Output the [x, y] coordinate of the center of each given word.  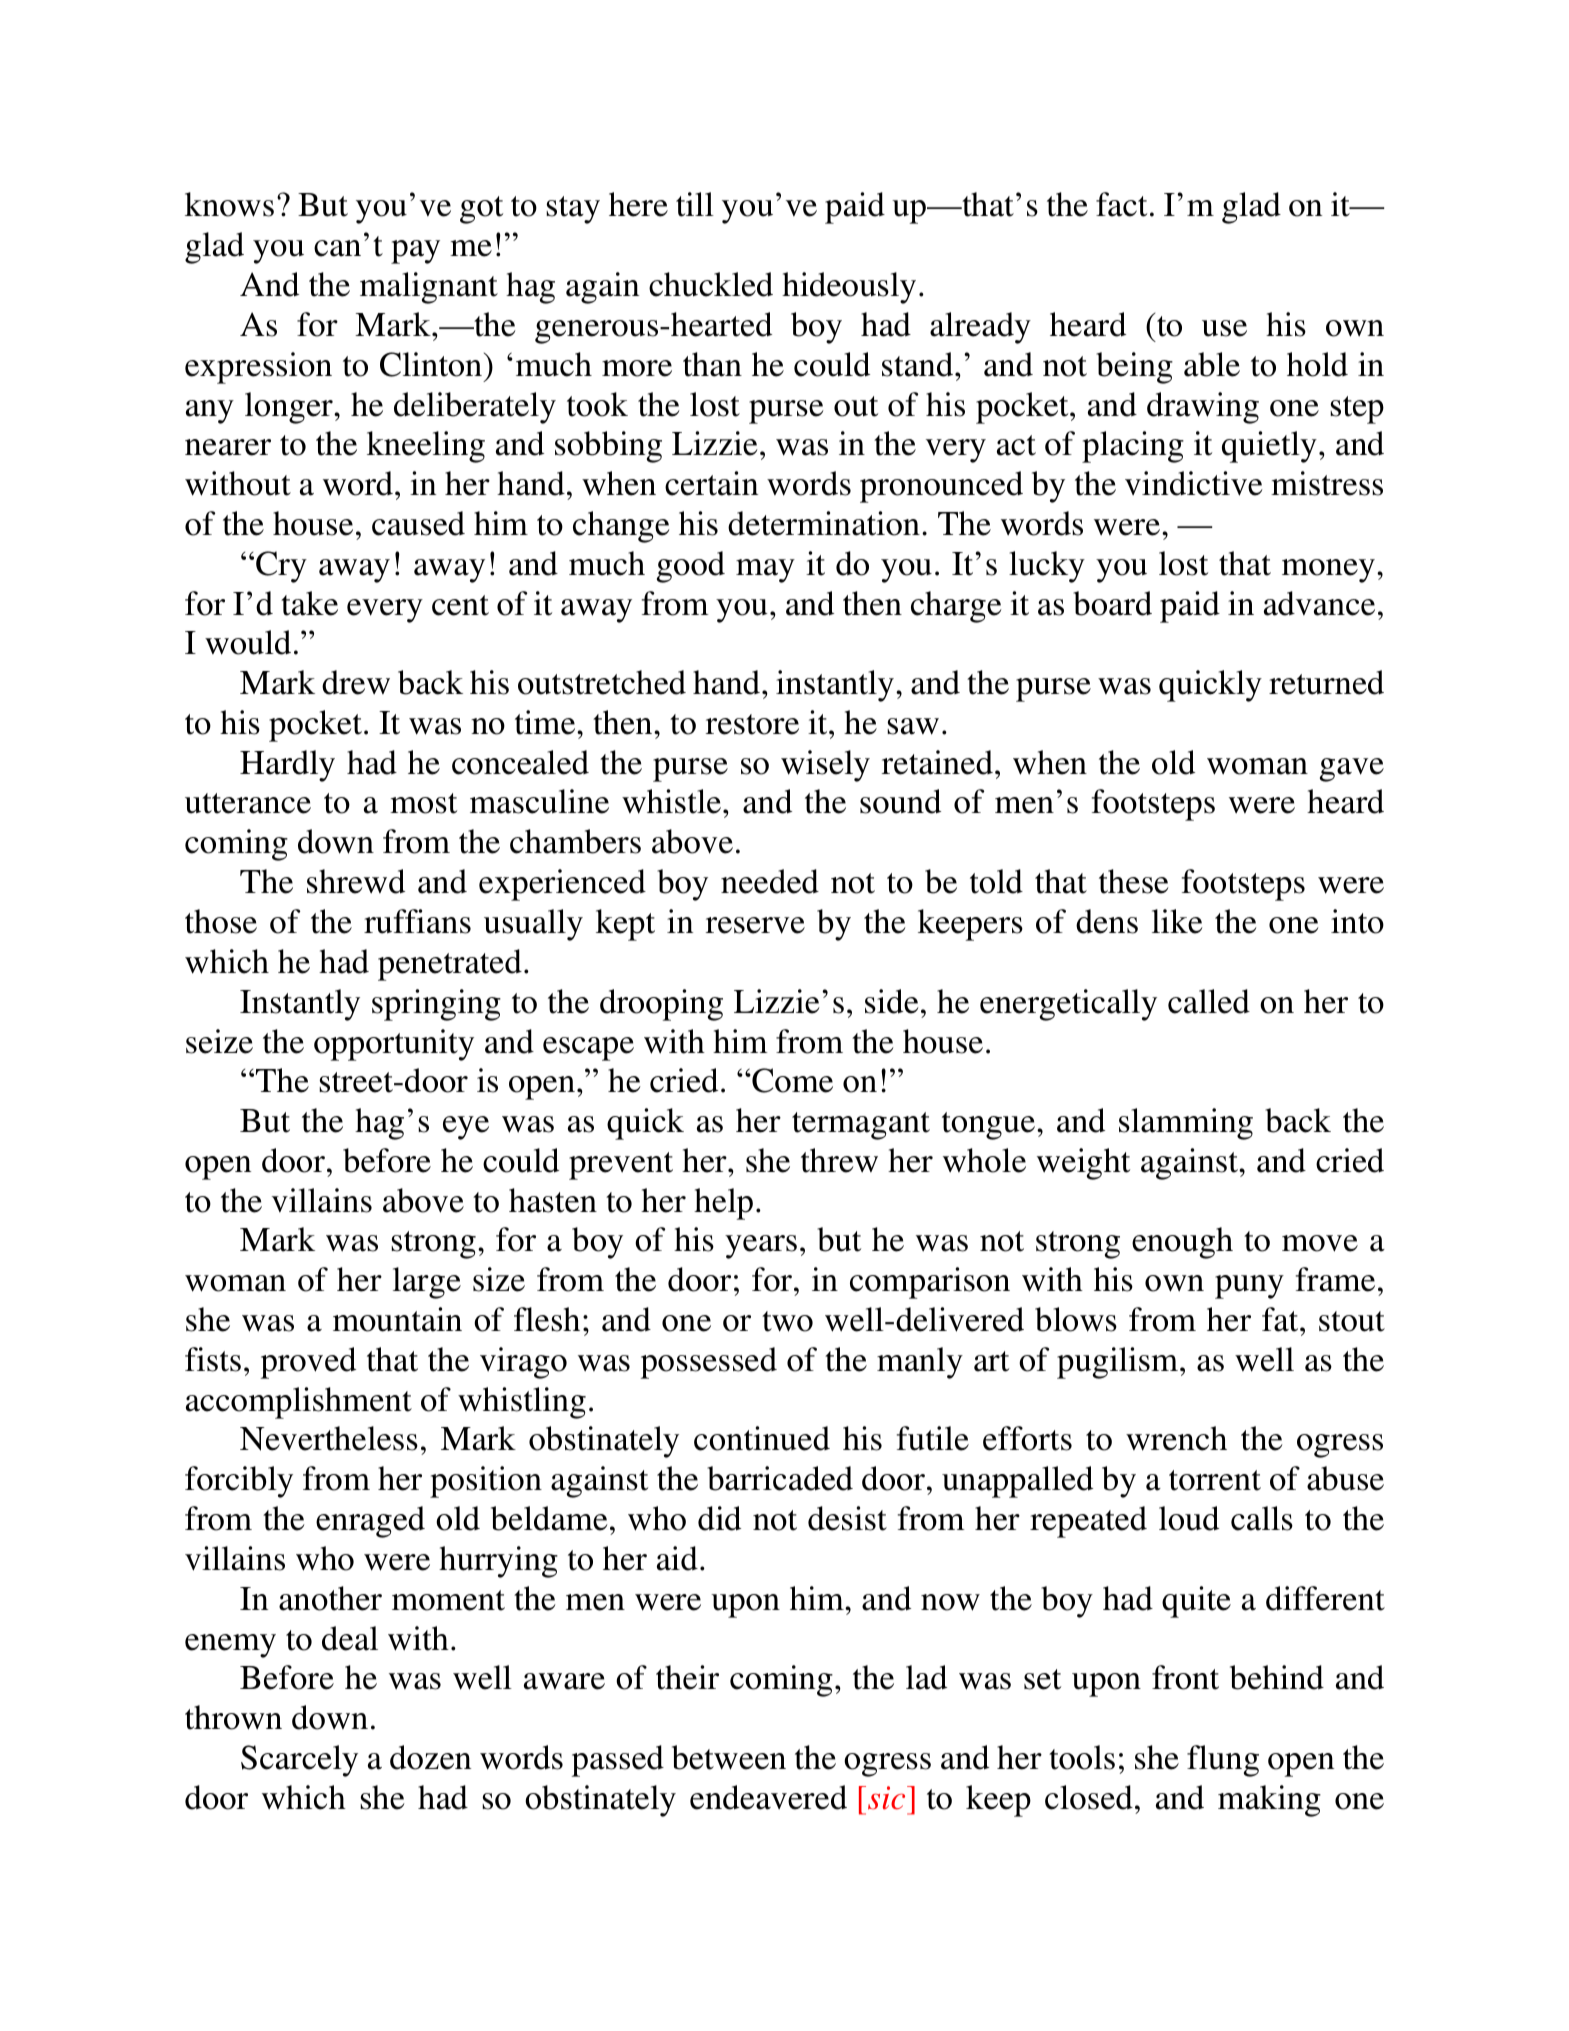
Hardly [287, 766]
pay [415, 252]
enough [1182, 1243]
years [761, 1247]
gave [1352, 770]
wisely [825, 766]
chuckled [711, 284]
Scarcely [299, 1761]
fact [1121, 204]
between [729, 1757]
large [427, 1283]
